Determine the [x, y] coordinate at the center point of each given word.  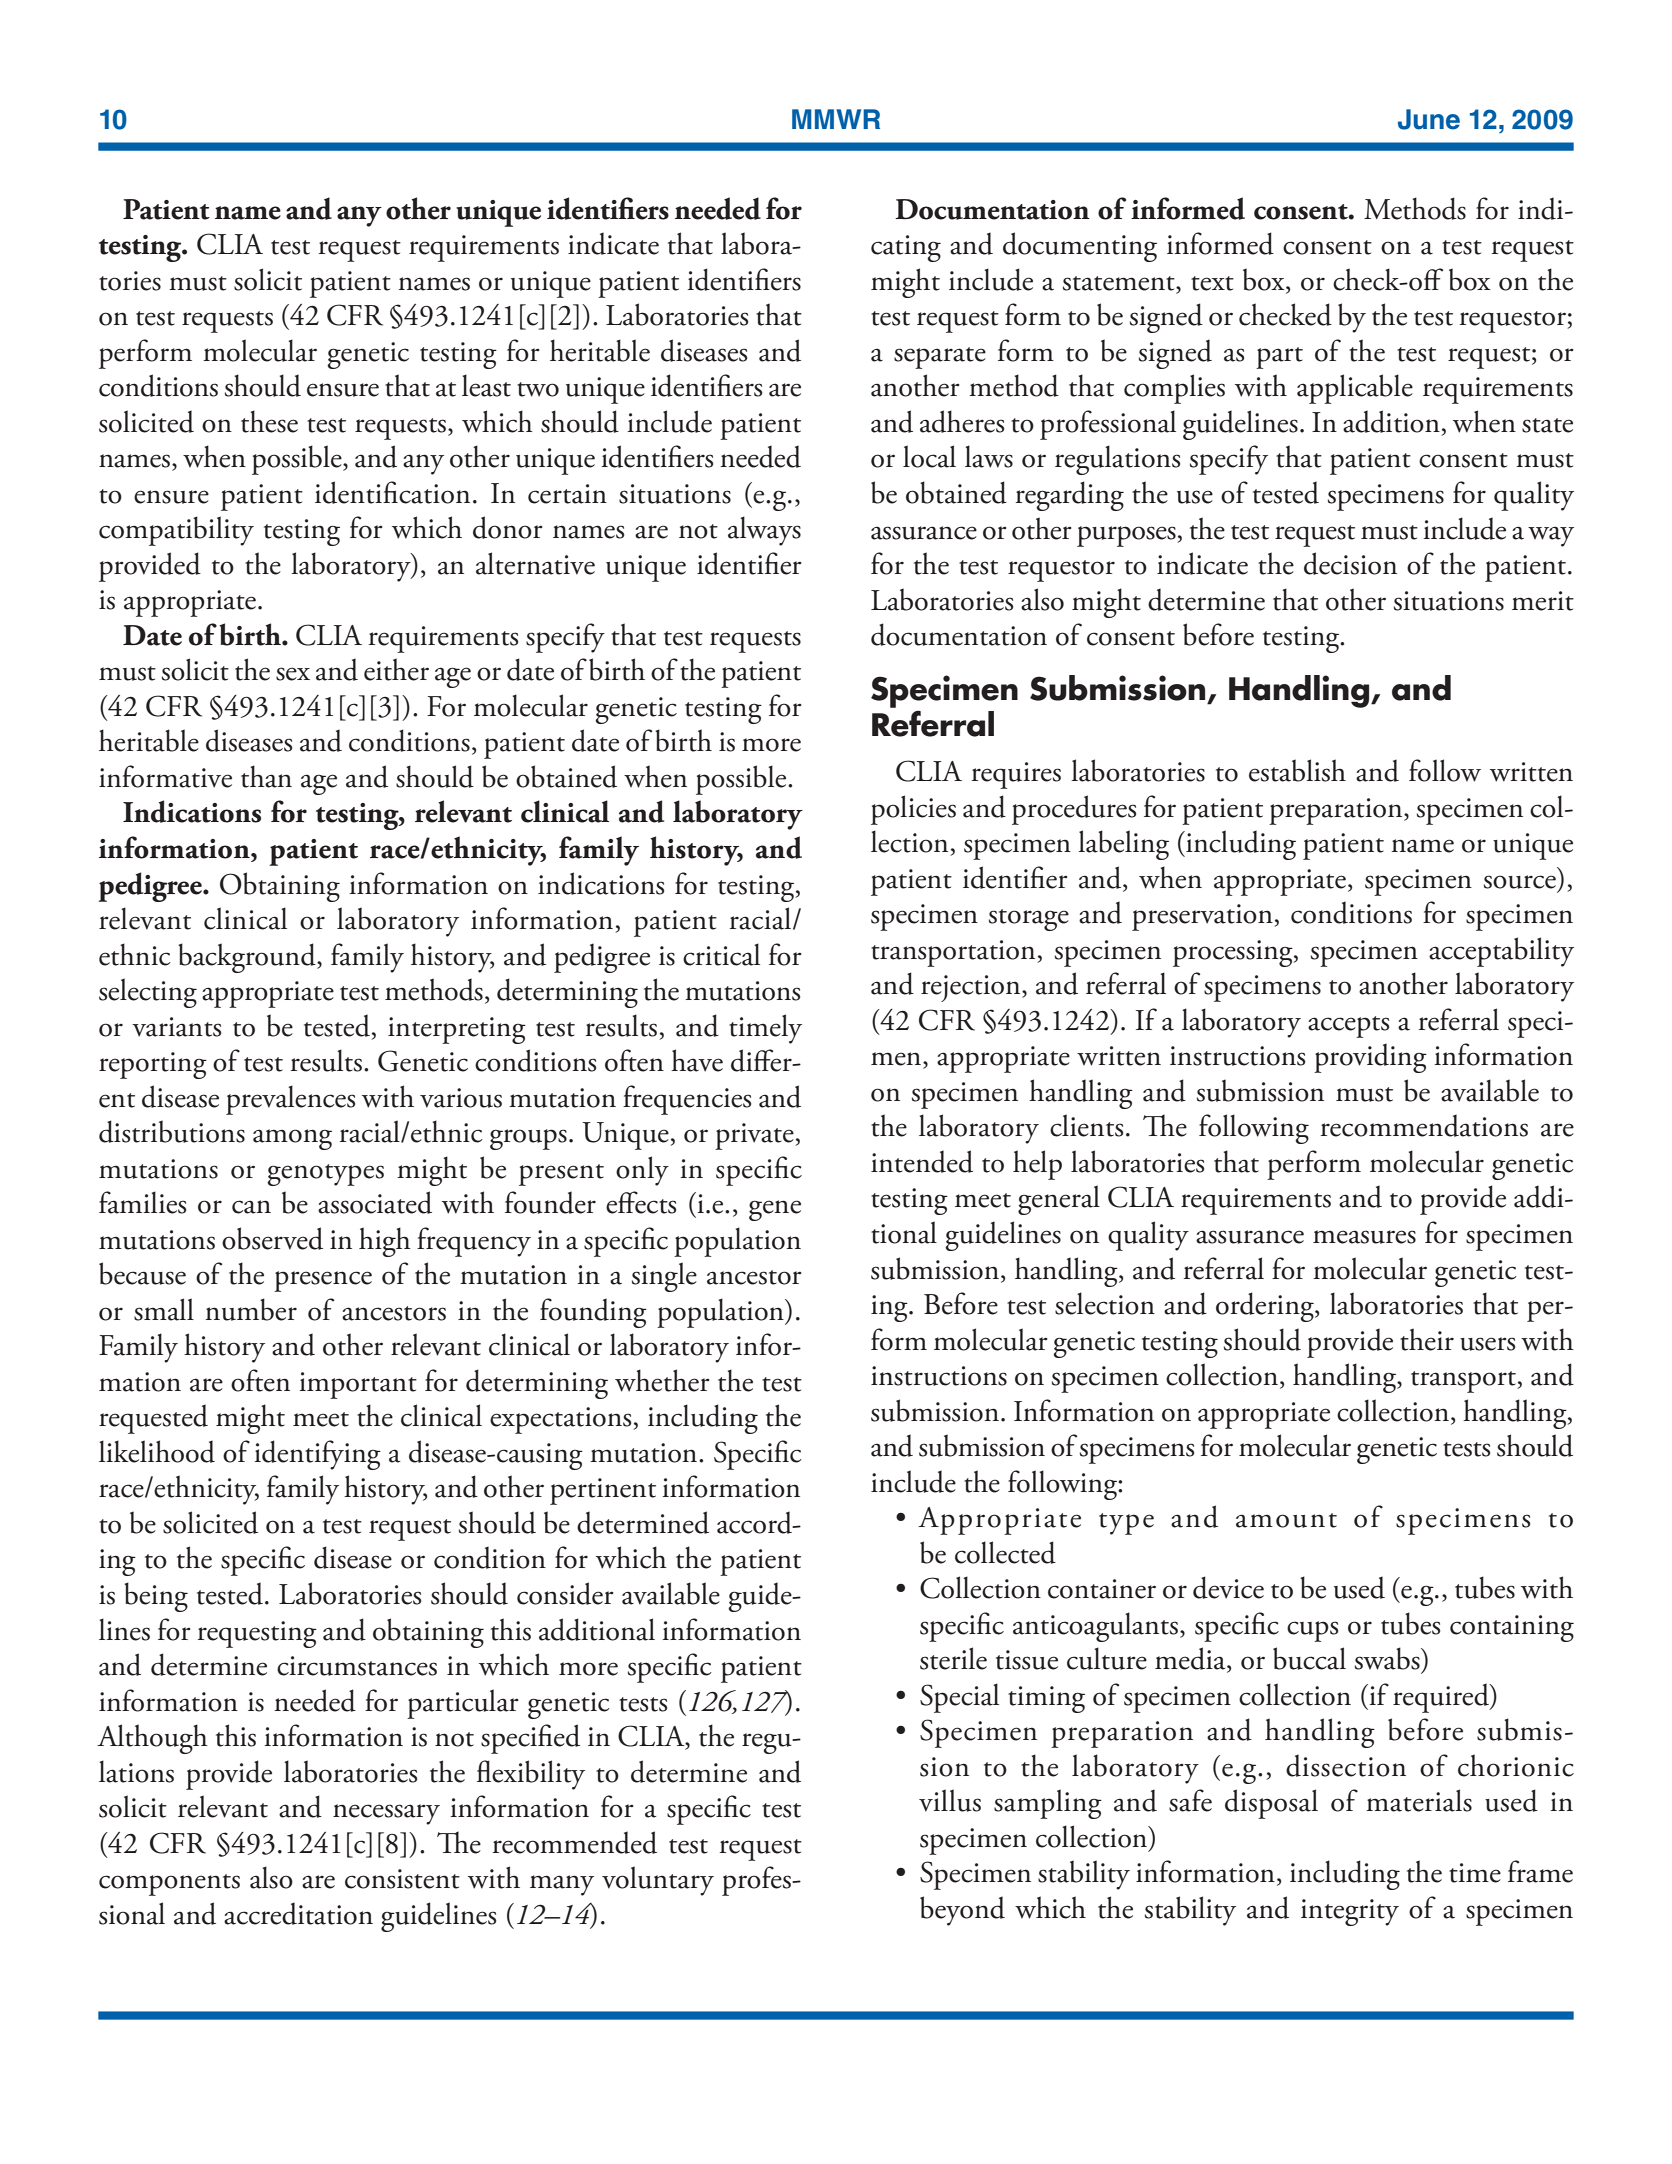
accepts [1348, 1027]
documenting [1080, 247]
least [486, 385]
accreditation [298, 1913]
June [1429, 119]
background [248, 958]
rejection [972, 988]
